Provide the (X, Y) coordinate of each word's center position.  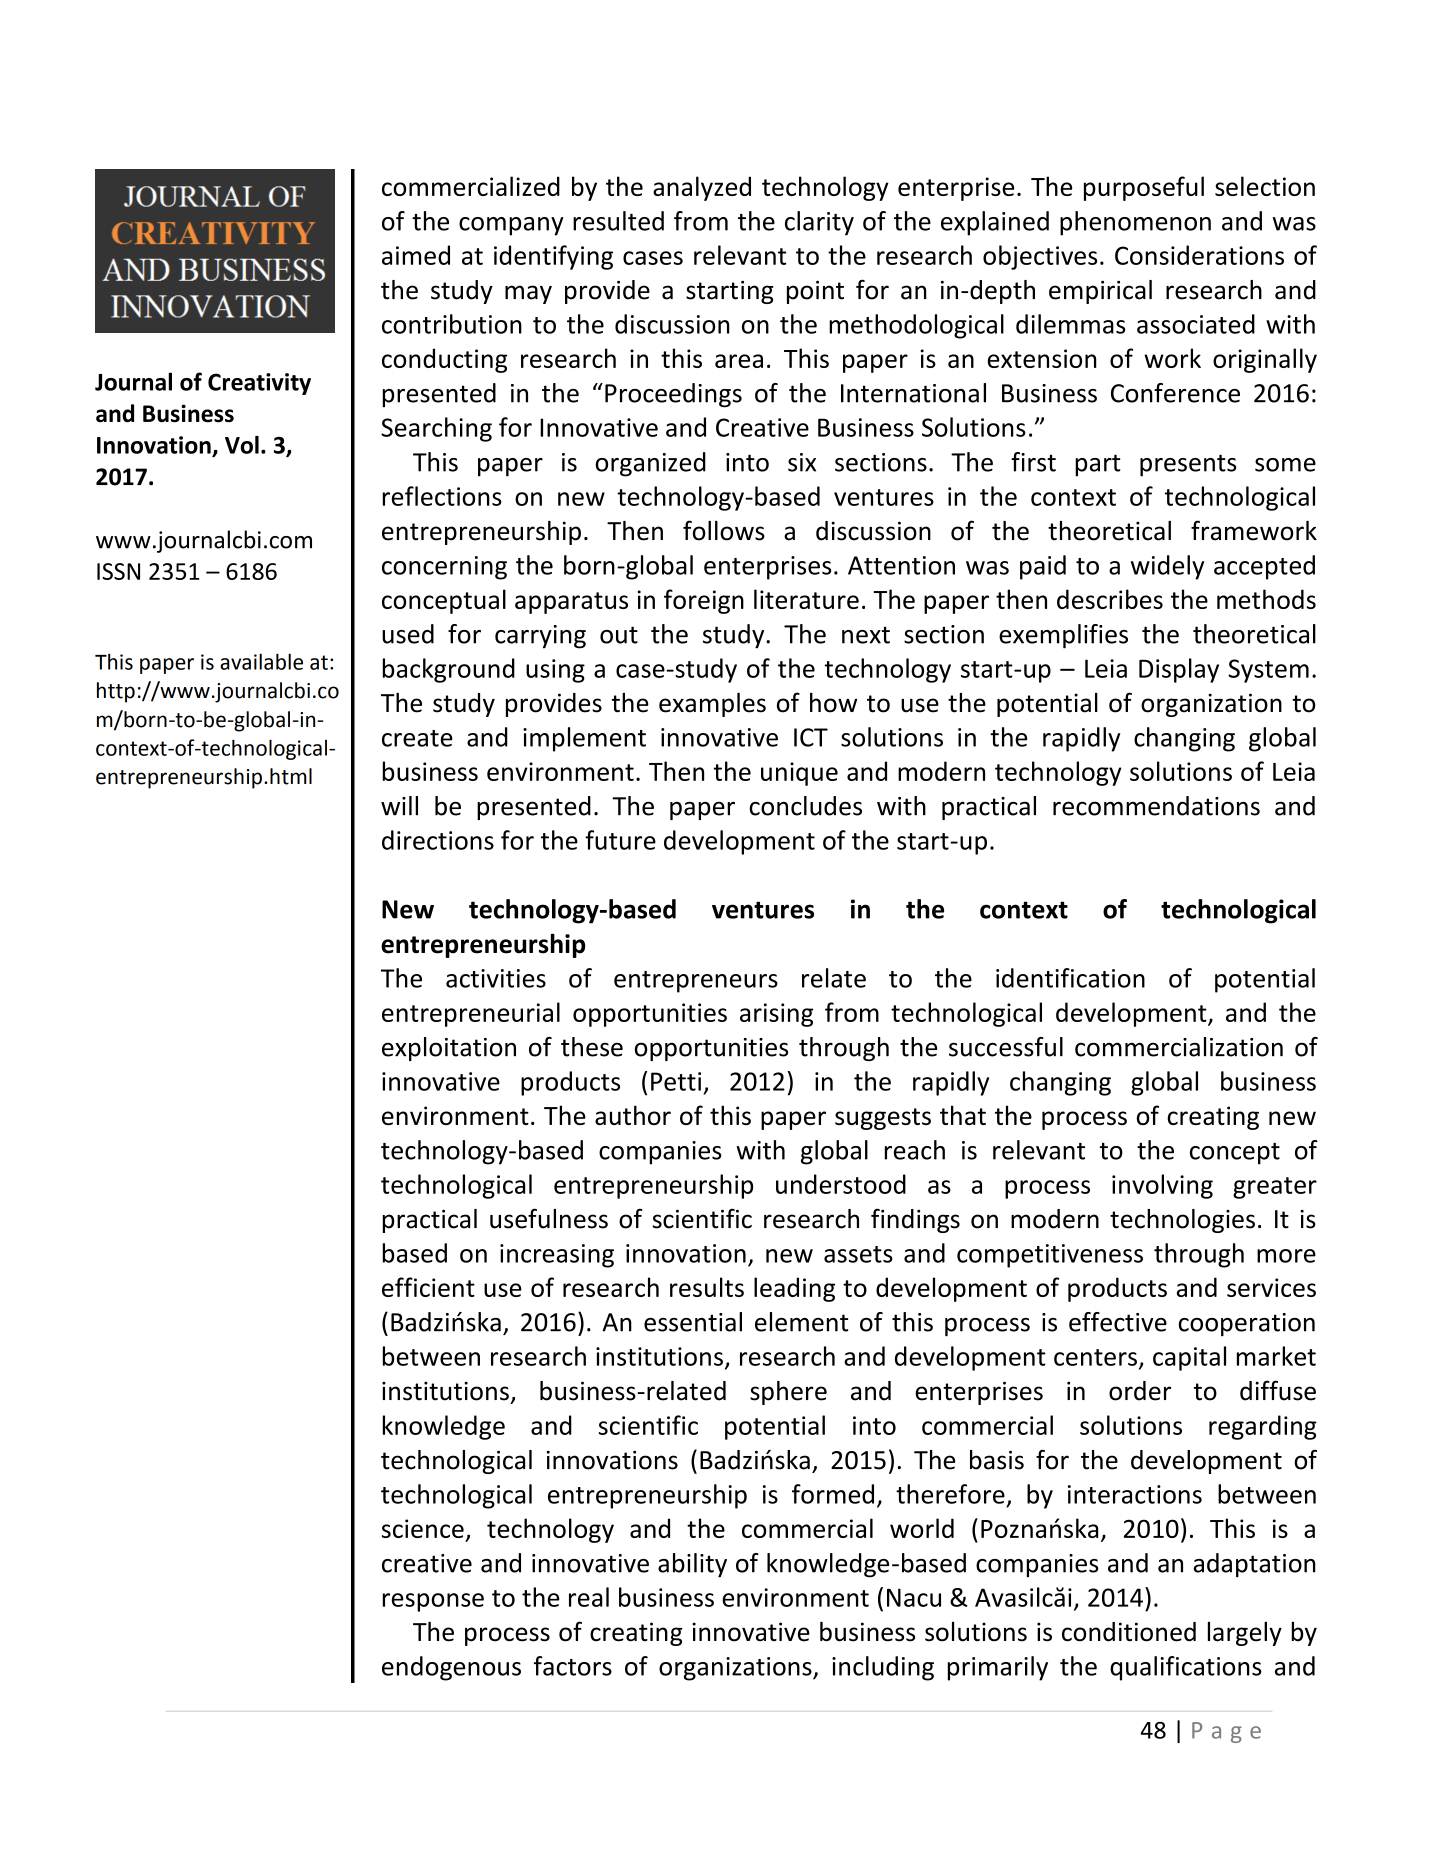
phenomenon (1135, 223)
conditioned (1129, 1632)
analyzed (702, 188)
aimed (416, 255)
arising (776, 1015)
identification (1070, 978)
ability (692, 1565)
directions (438, 840)
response (433, 1602)
